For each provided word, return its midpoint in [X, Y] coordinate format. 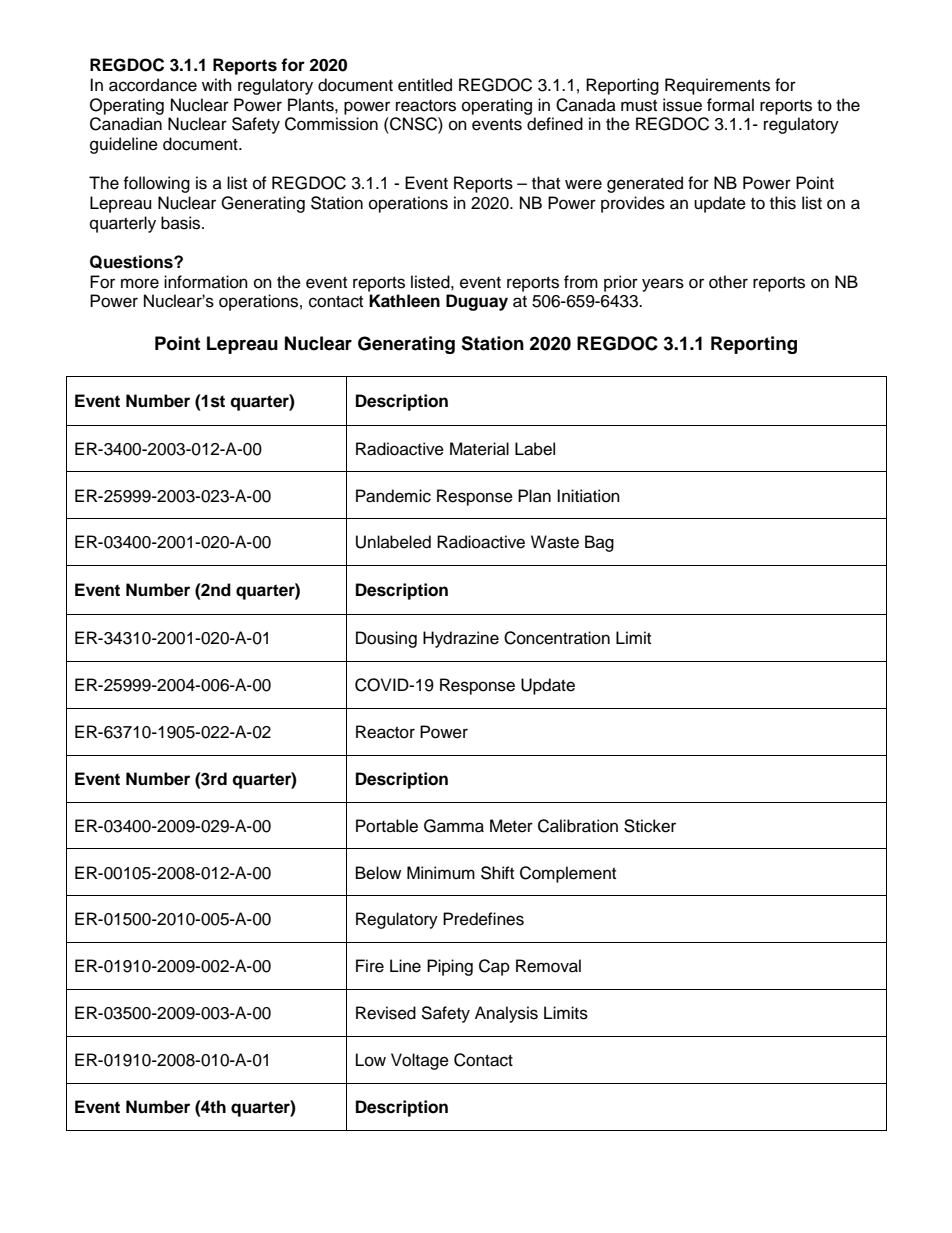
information [206, 282]
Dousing [386, 639]
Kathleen [404, 301]
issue [682, 105]
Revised [386, 1013]
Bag [599, 543]
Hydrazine [461, 639]
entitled [425, 85]
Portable [387, 826]
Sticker [650, 826]
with [217, 84]
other [728, 282]
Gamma [454, 826]
